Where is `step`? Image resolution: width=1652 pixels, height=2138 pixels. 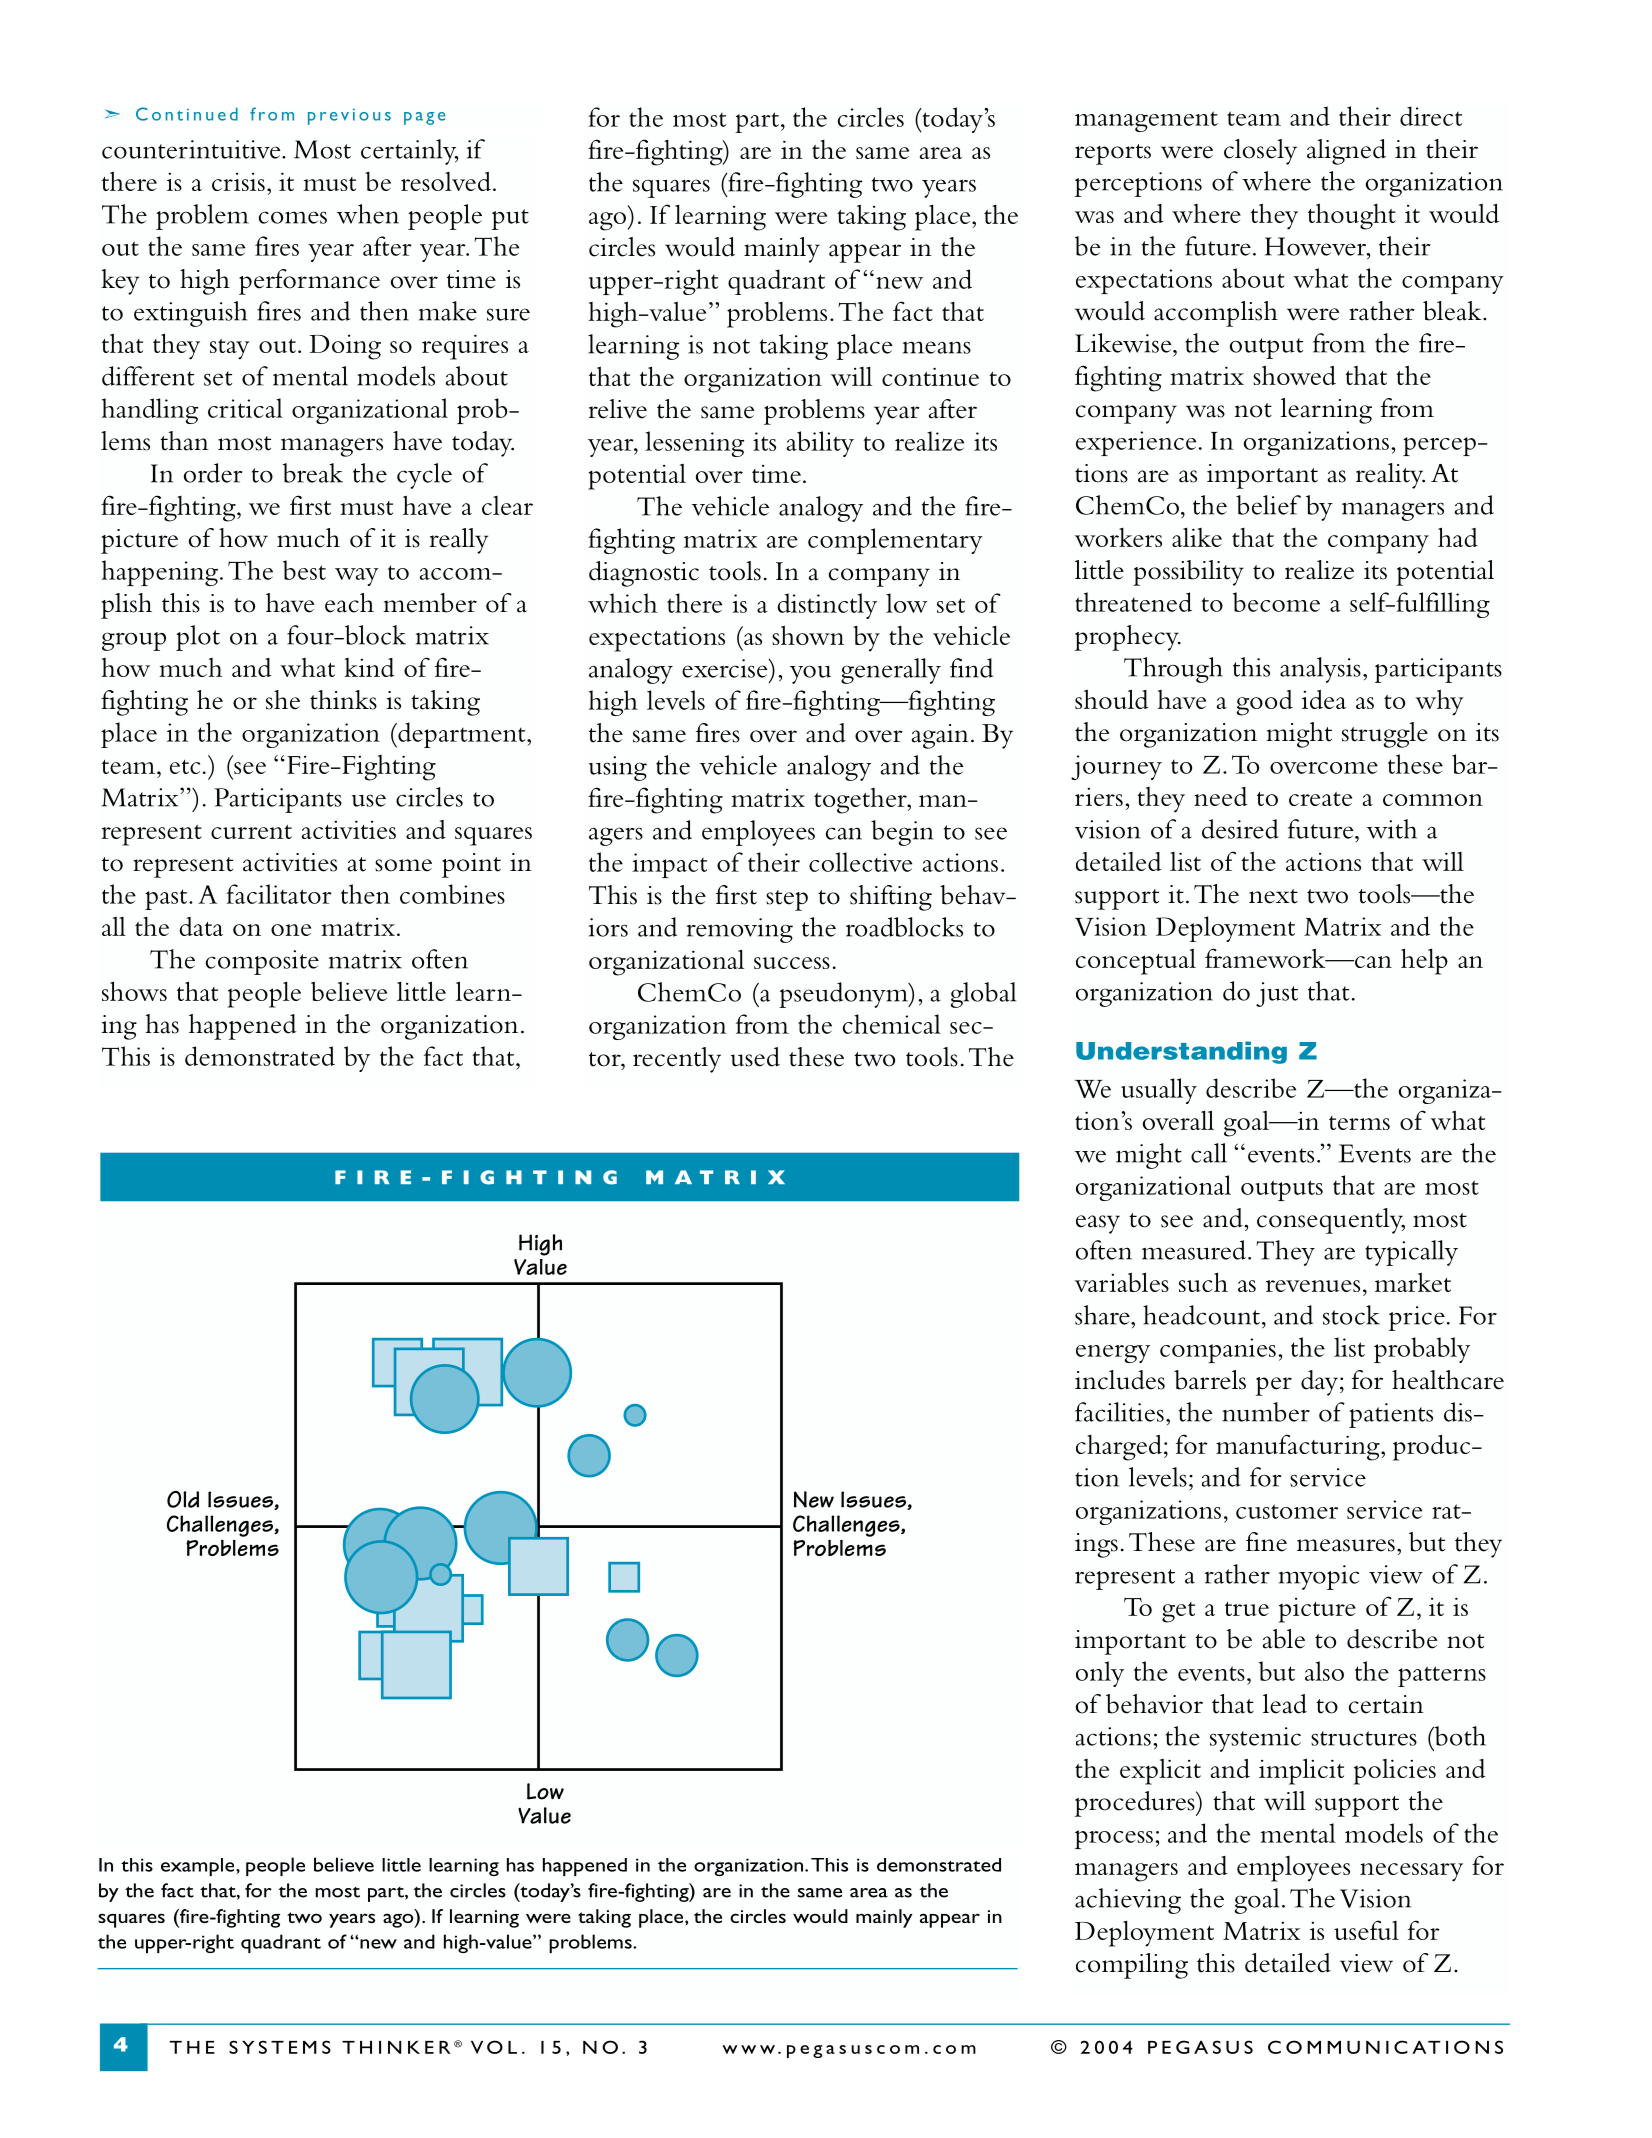 step is located at coordinates (787, 900).
